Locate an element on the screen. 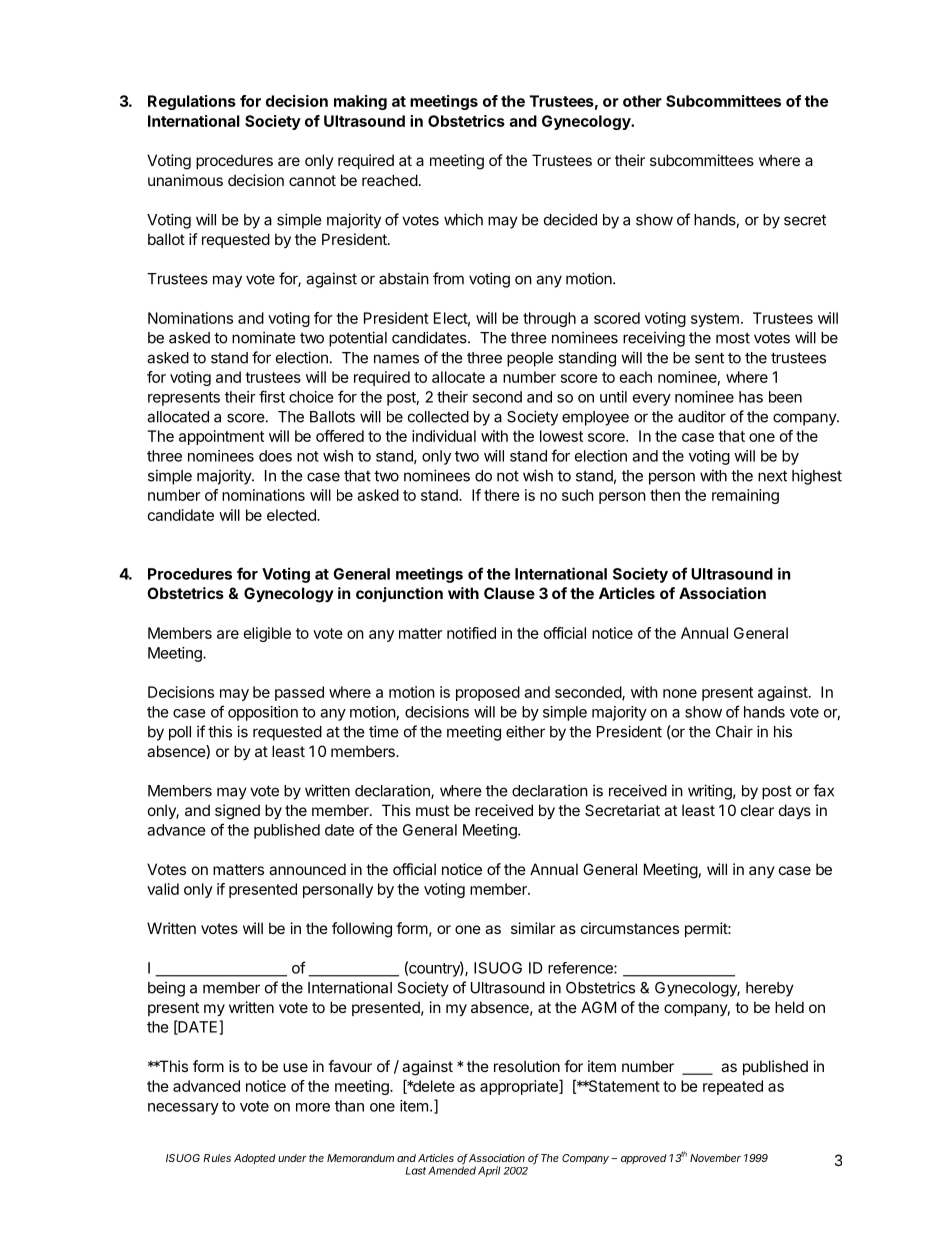 Image resolution: width=952 pixels, height=1233 pixels. Regulations is located at coordinates (192, 102).
